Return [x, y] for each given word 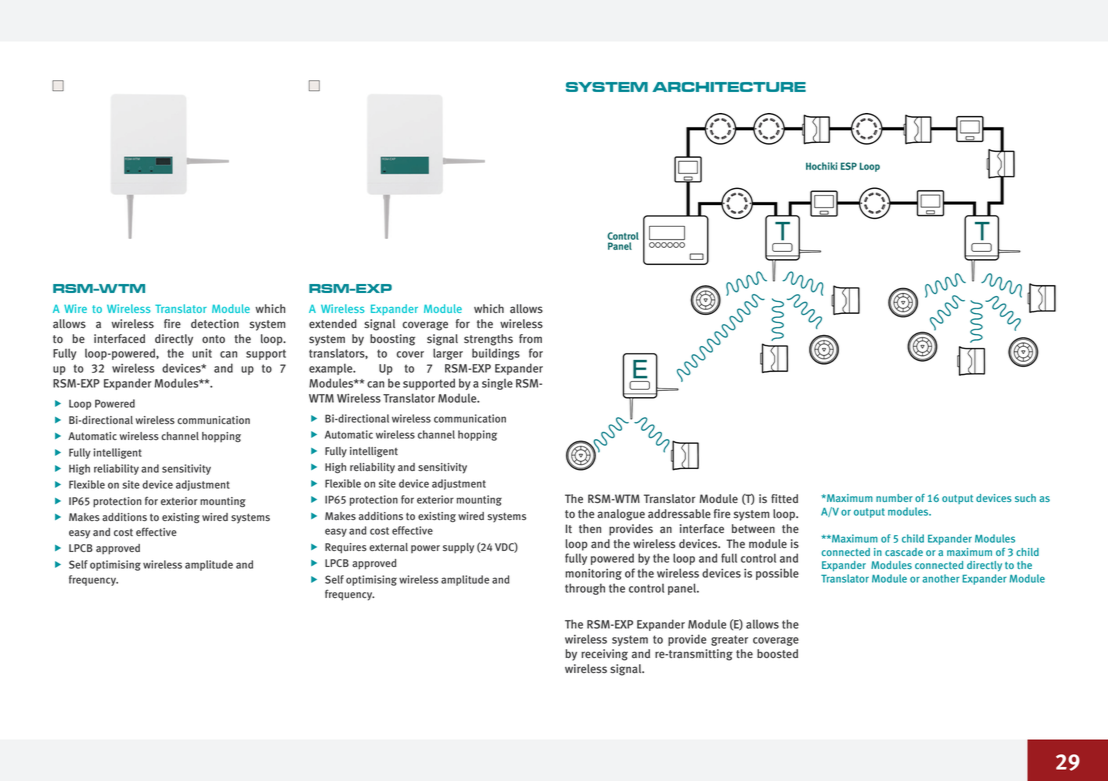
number [894, 498]
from [530, 338]
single [497, 384]
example [332, 369]
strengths [488, 340]
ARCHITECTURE [729, 87]
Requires [346, 548]
